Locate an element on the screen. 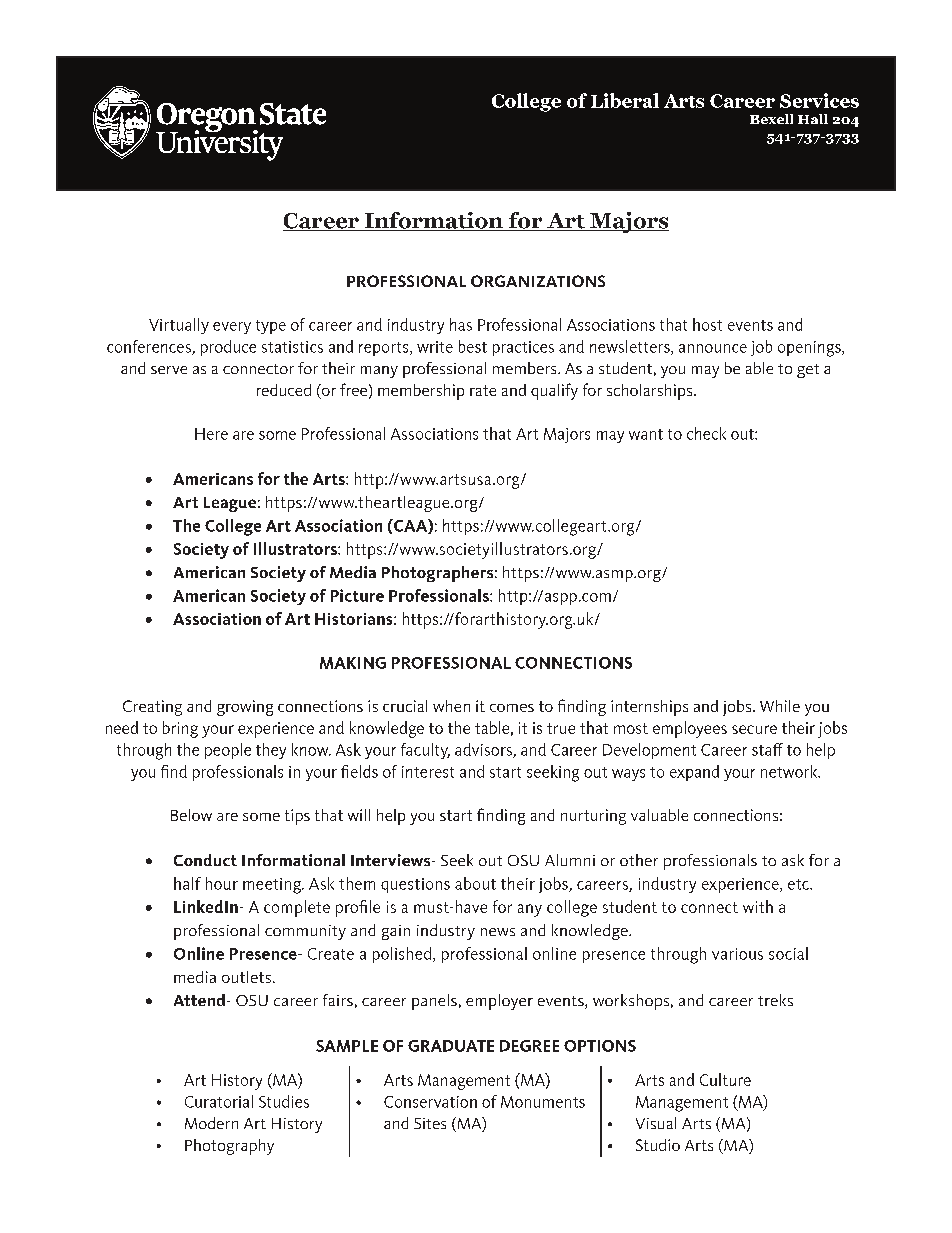 The image size is (952, 1233). Sites is located at coordinates (430, 1123).
